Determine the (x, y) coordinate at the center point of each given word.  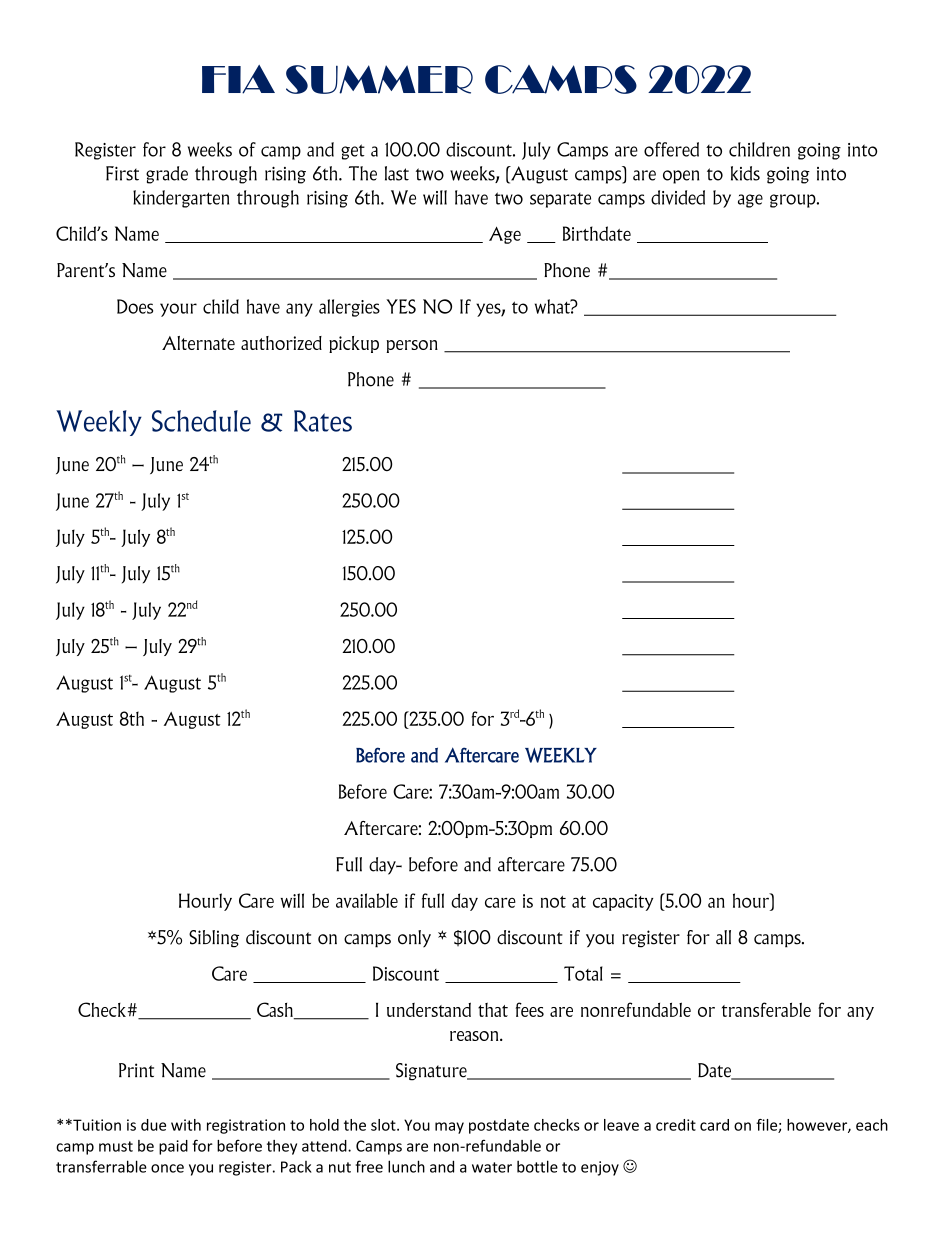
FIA (238, 79)
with (186, 1125)
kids (745, 173)
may (449, 1128)
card (714, 1125)
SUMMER (379, 79)
